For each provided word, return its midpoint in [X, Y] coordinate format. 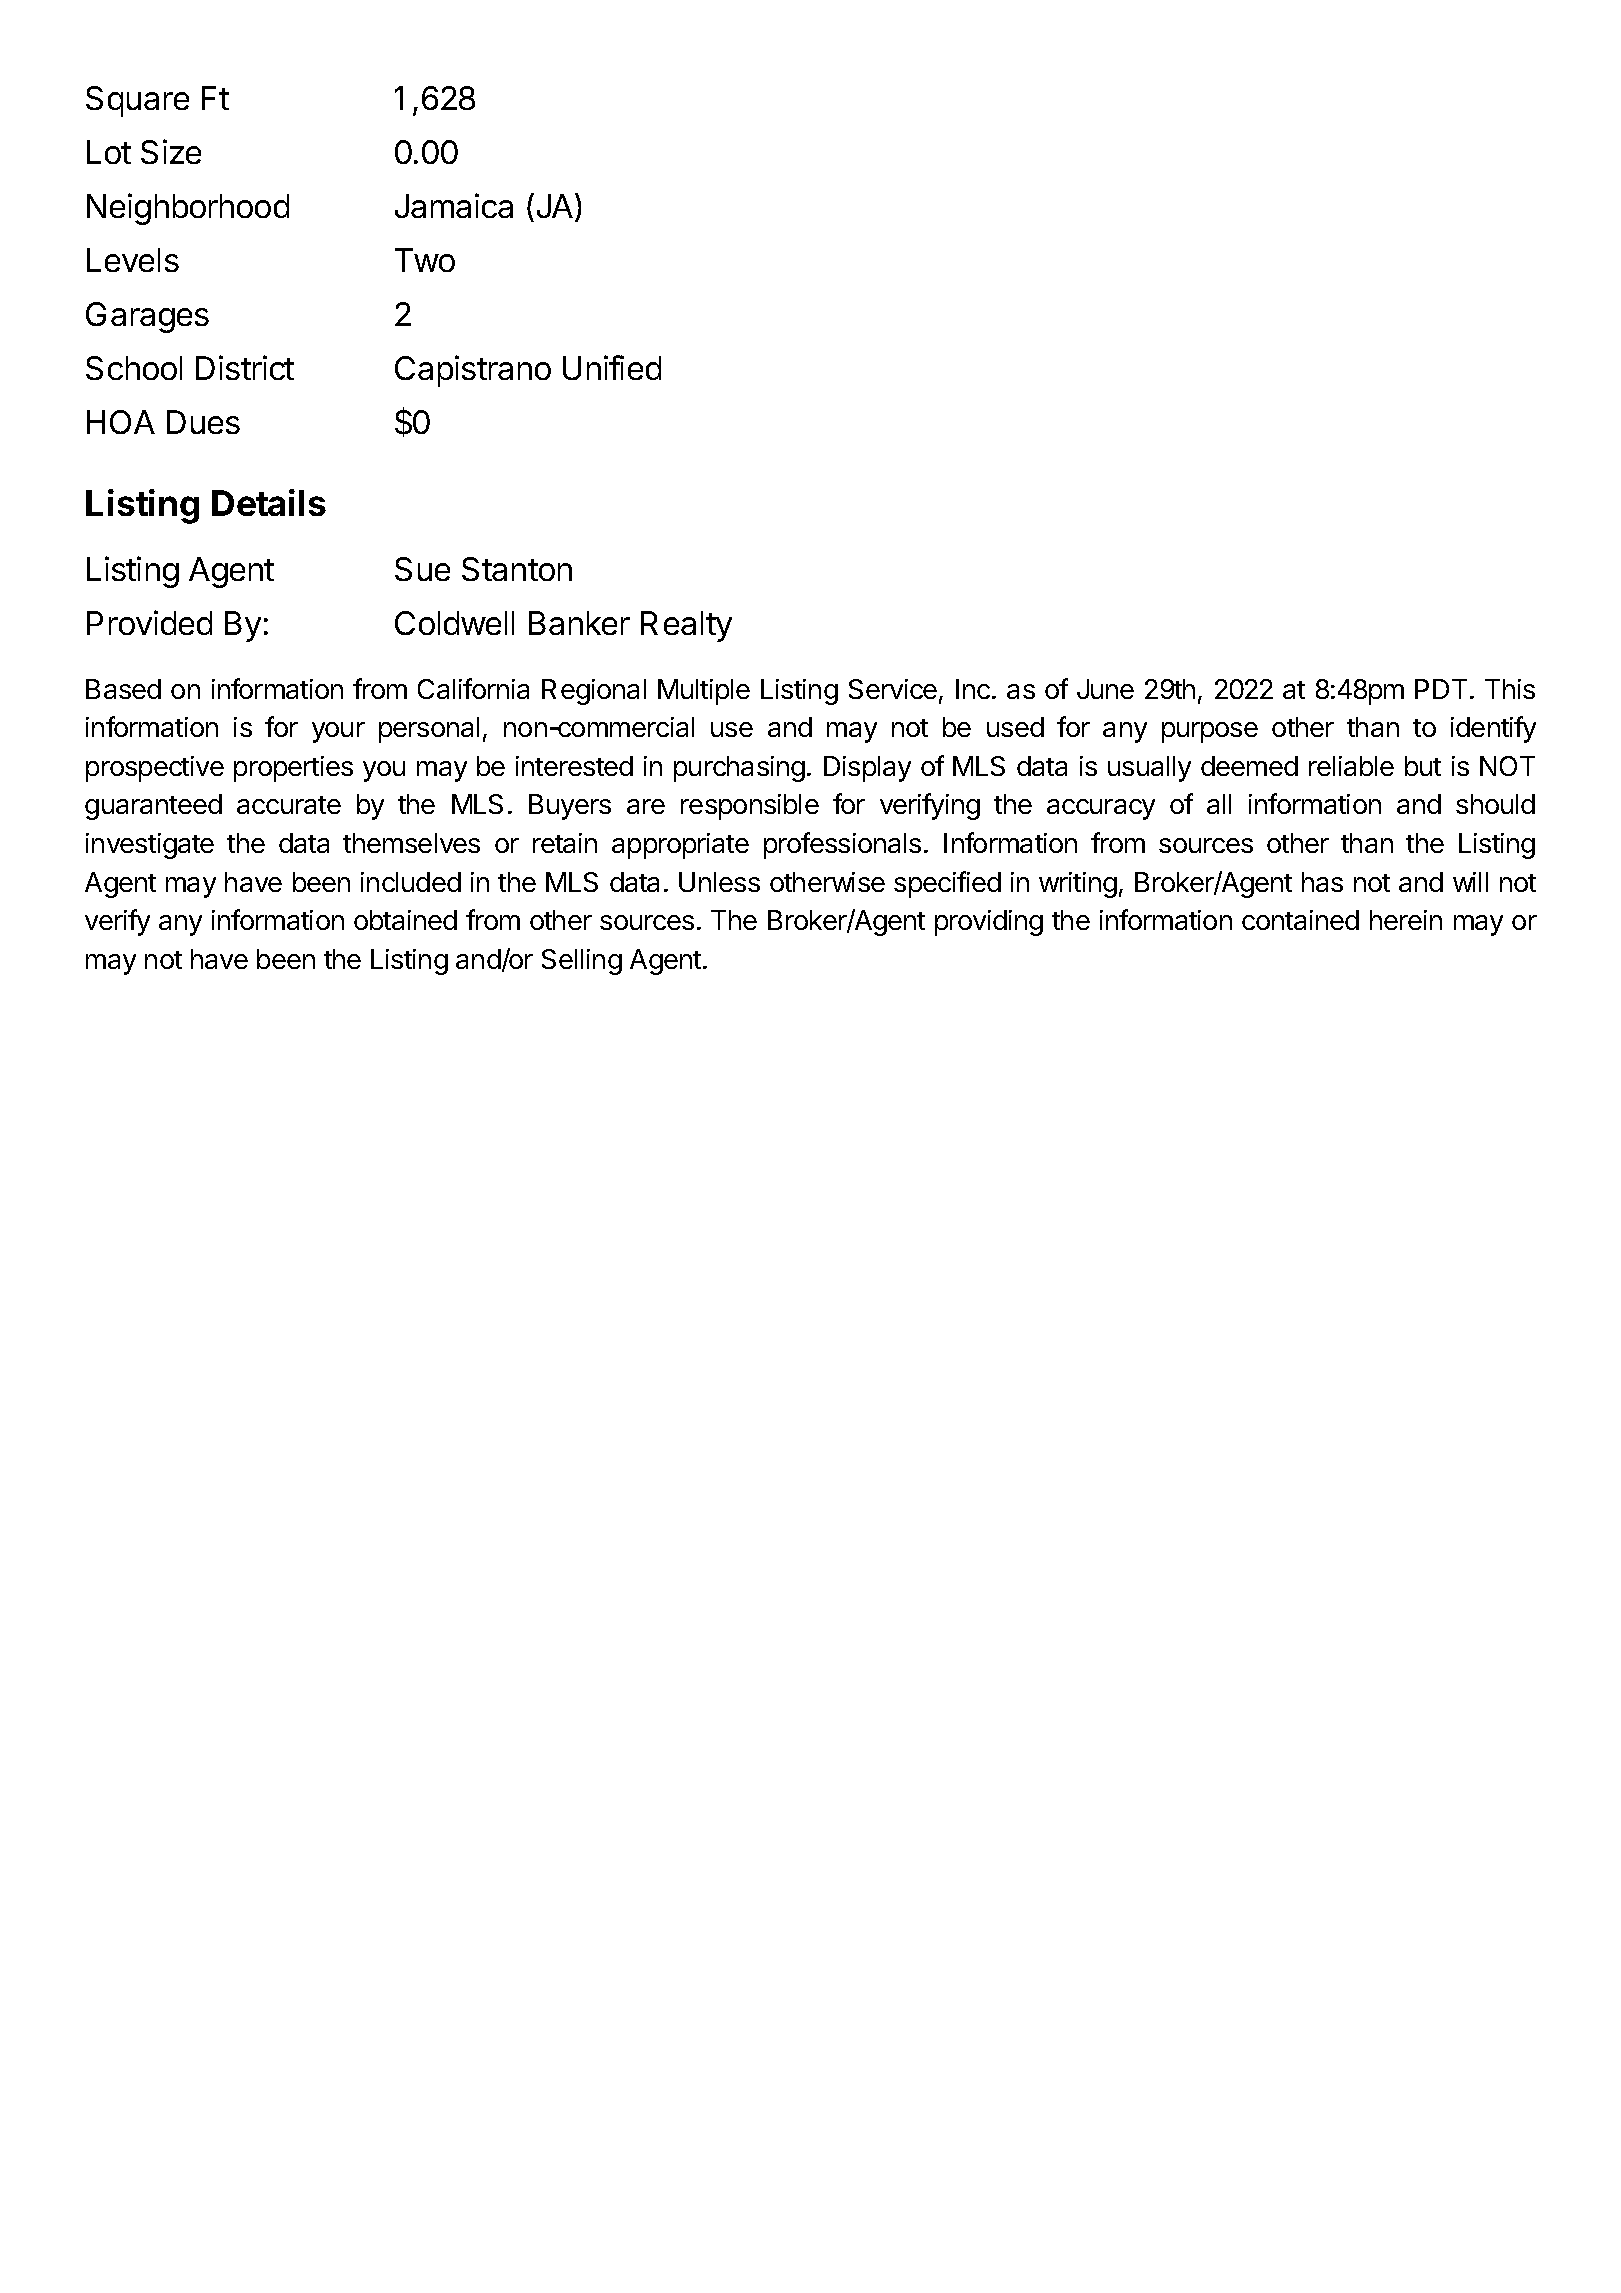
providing [989, 923]
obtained [405, 920]
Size [171, 151]
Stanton [517, 569]
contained [1300, 920]
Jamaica [454, 205]
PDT [1441, 689]
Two [425, 260]
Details [269, 502]
